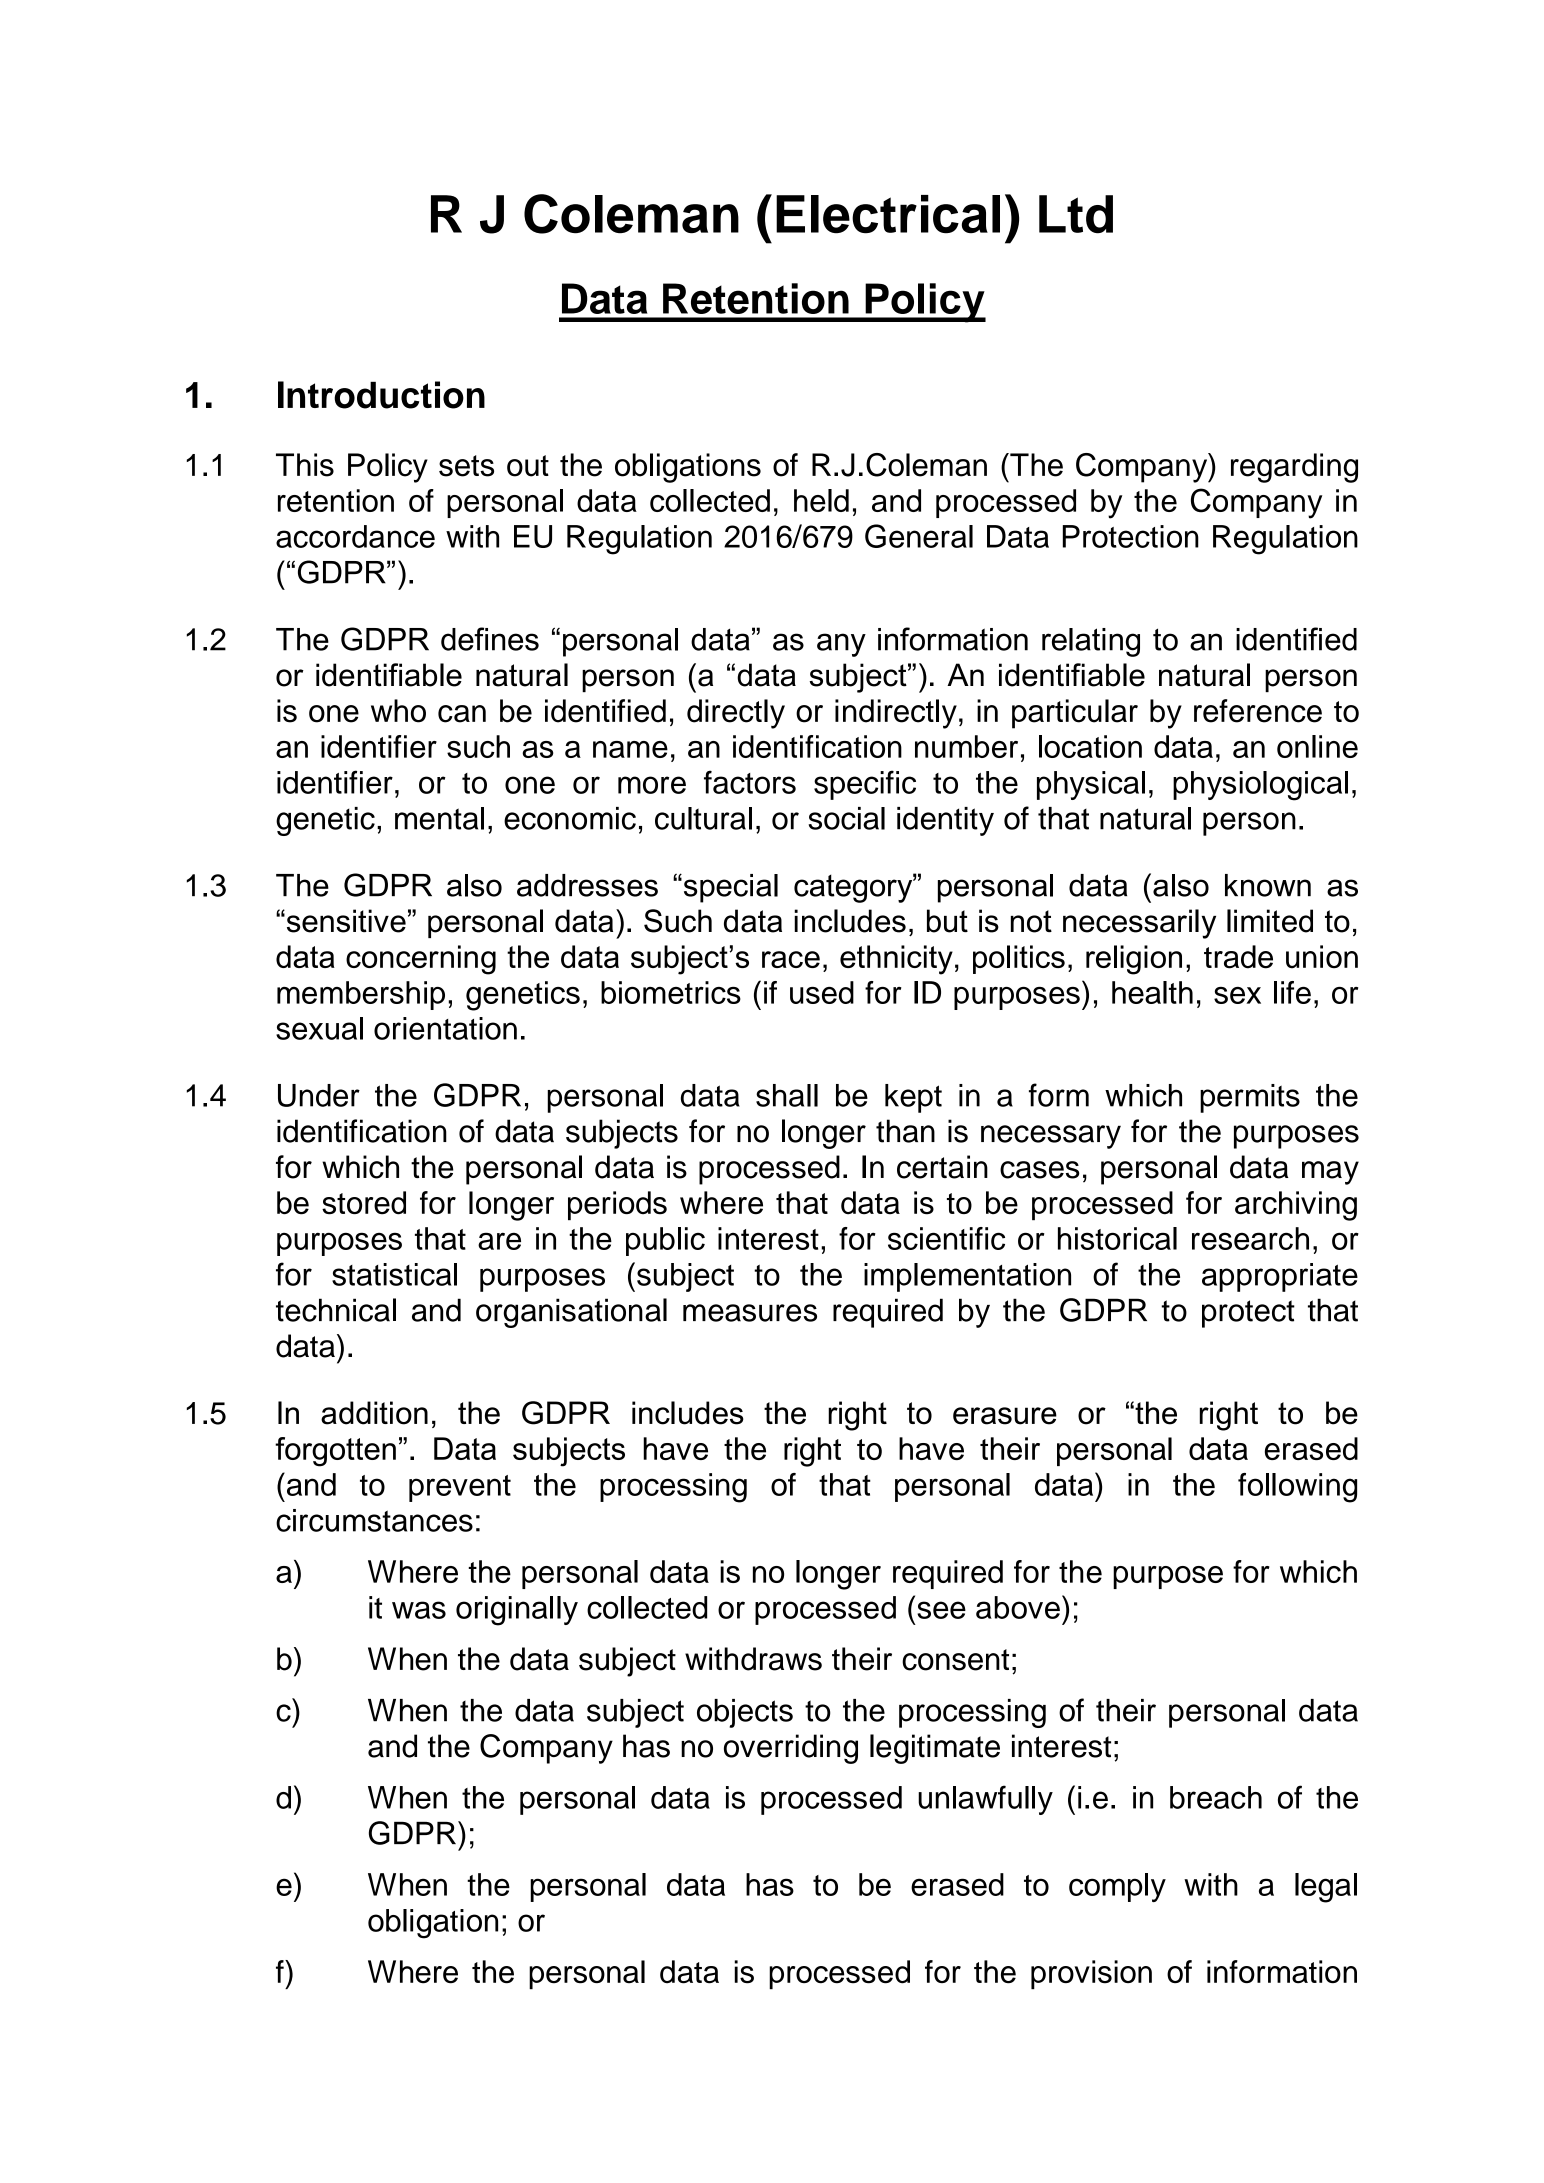  Describe the element at coordinates (398, 711) in the screenshot. I see `who` at that location.
